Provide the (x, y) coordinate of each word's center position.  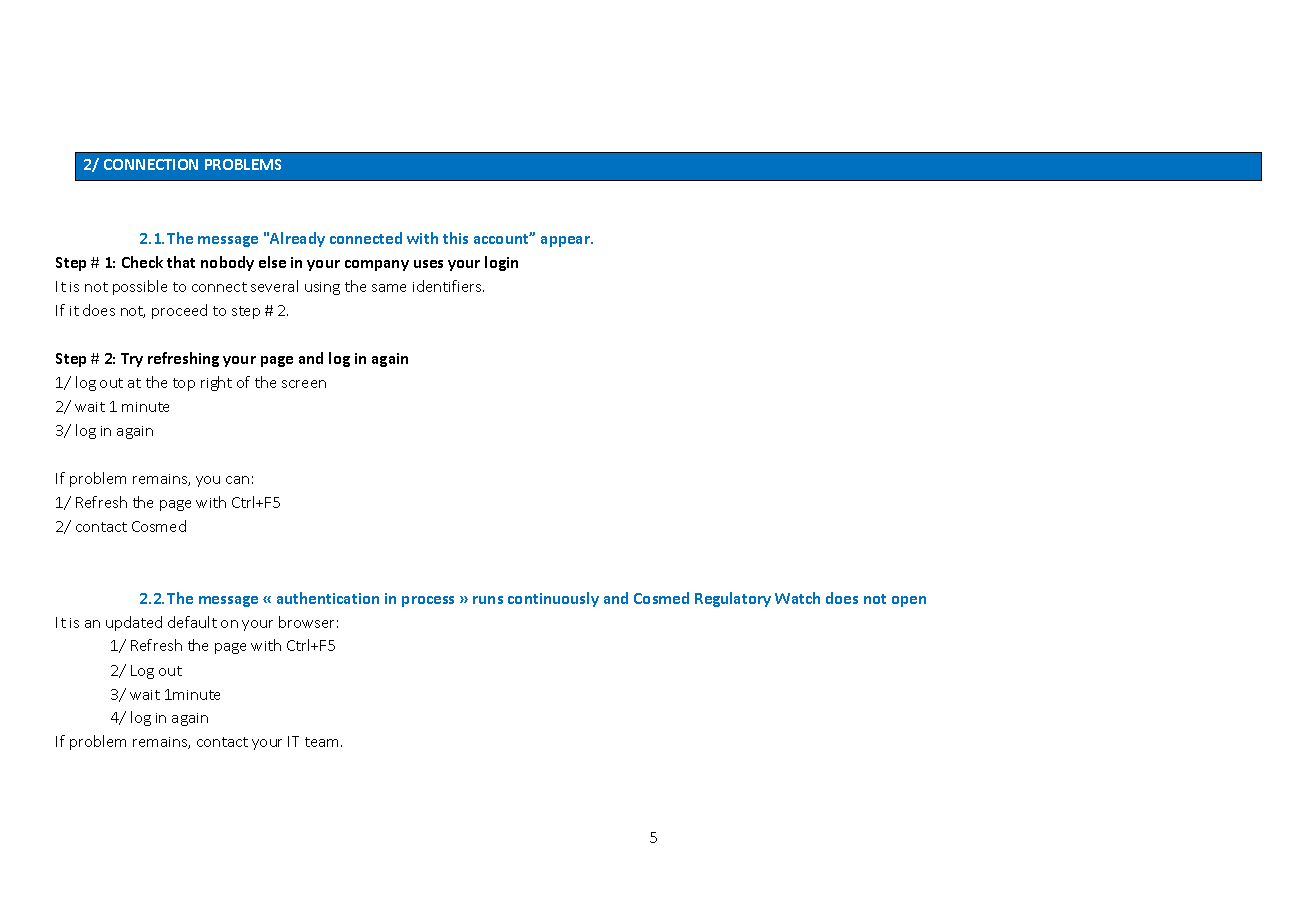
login (501, 263)
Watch (797, 598)
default (192, 622)
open (909, 601)
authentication (328, 598)
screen (304, 384)
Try (132, 360)
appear (567, 241)
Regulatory (733, 599)
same (389, 288)
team (323, 742)
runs (488, 600)
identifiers (448, 286)
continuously (553, 599)
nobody (227, 263)
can (237, 480)
